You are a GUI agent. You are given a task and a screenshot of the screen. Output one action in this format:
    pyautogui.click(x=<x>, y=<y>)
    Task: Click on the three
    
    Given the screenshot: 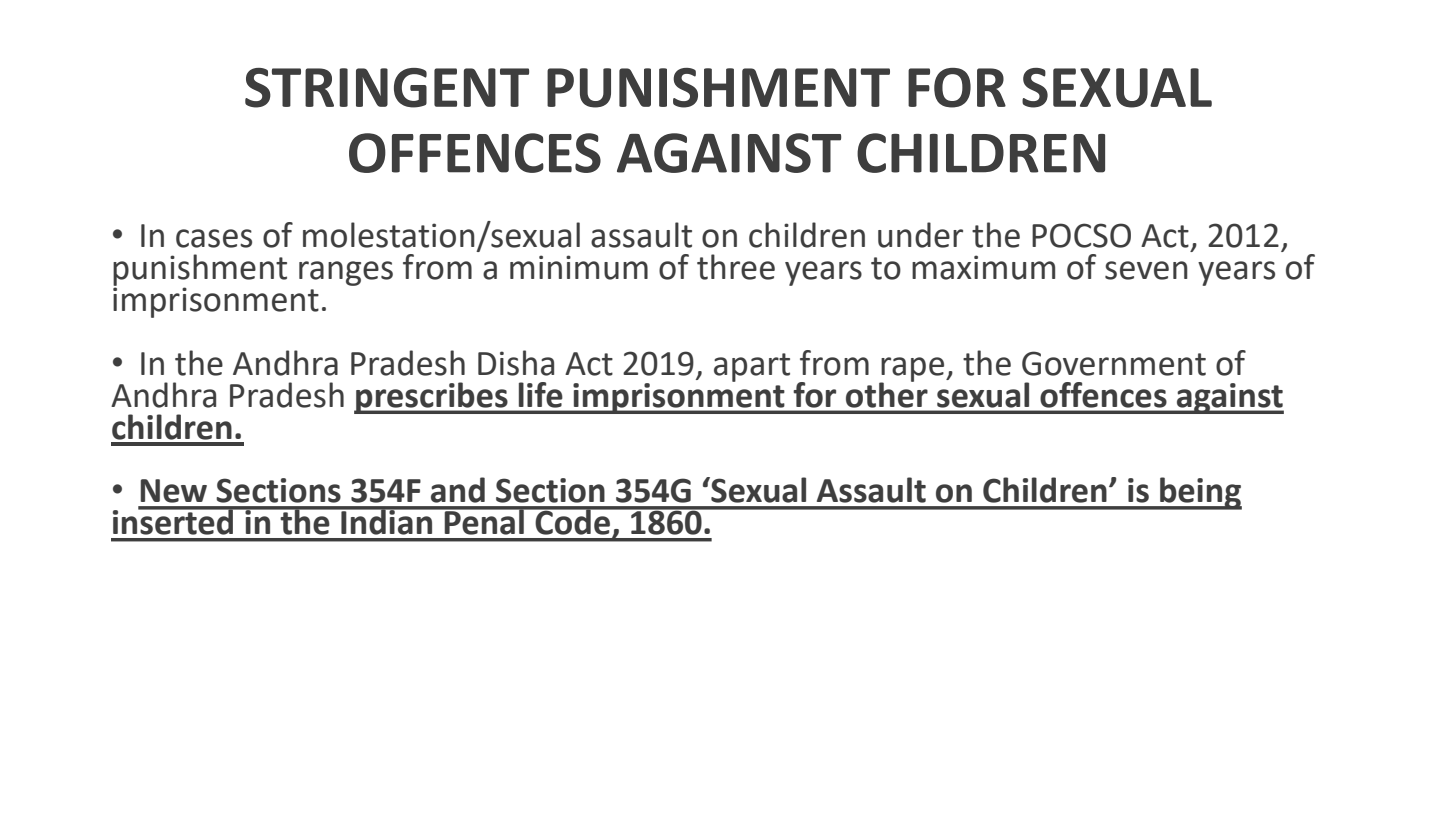 What is the action you would take?
    pyautogui.click(x=736, y=267)
